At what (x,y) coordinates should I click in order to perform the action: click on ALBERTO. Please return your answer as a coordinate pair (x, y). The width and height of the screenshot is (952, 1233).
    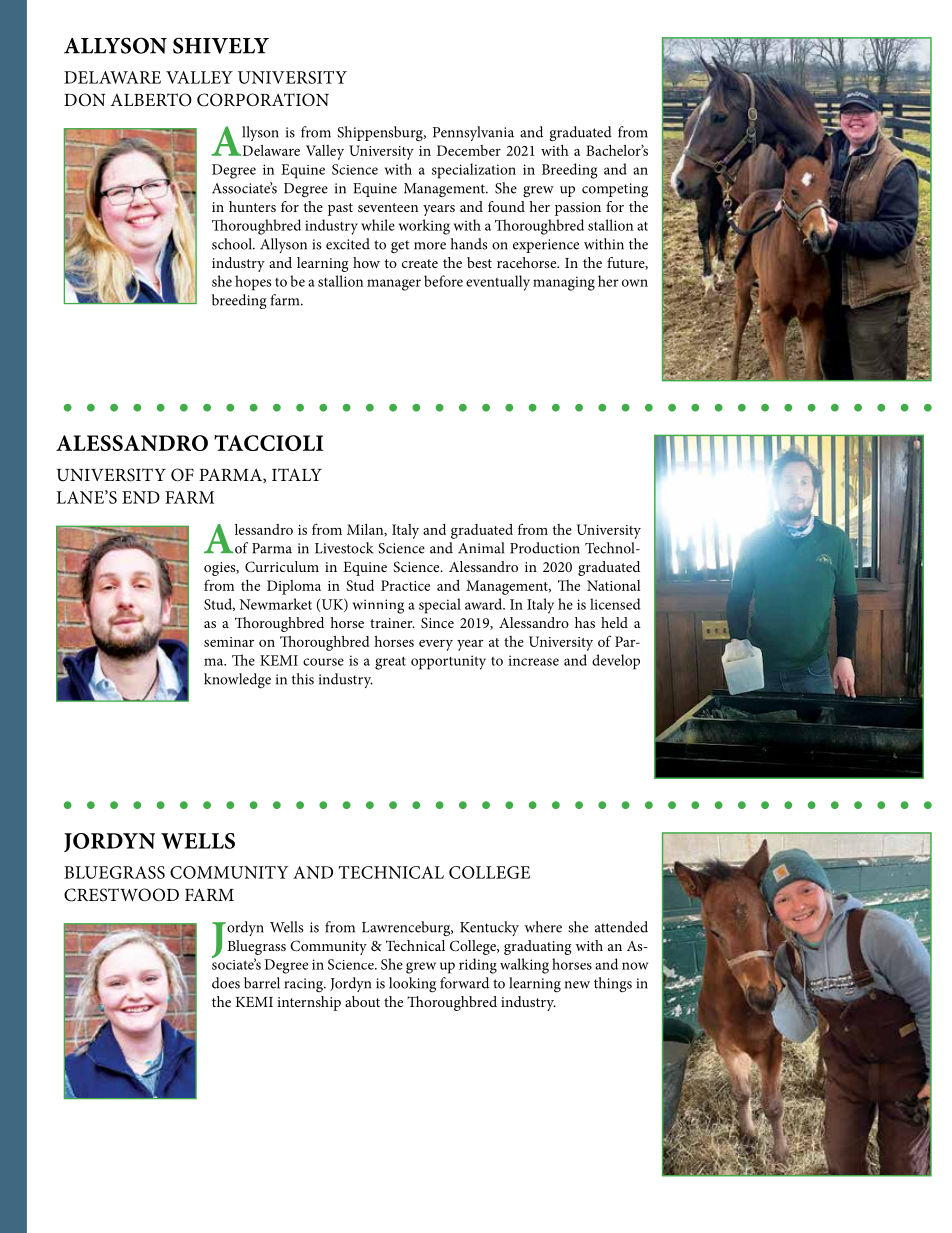
    Looking at the image, I should click on (151, 100).
